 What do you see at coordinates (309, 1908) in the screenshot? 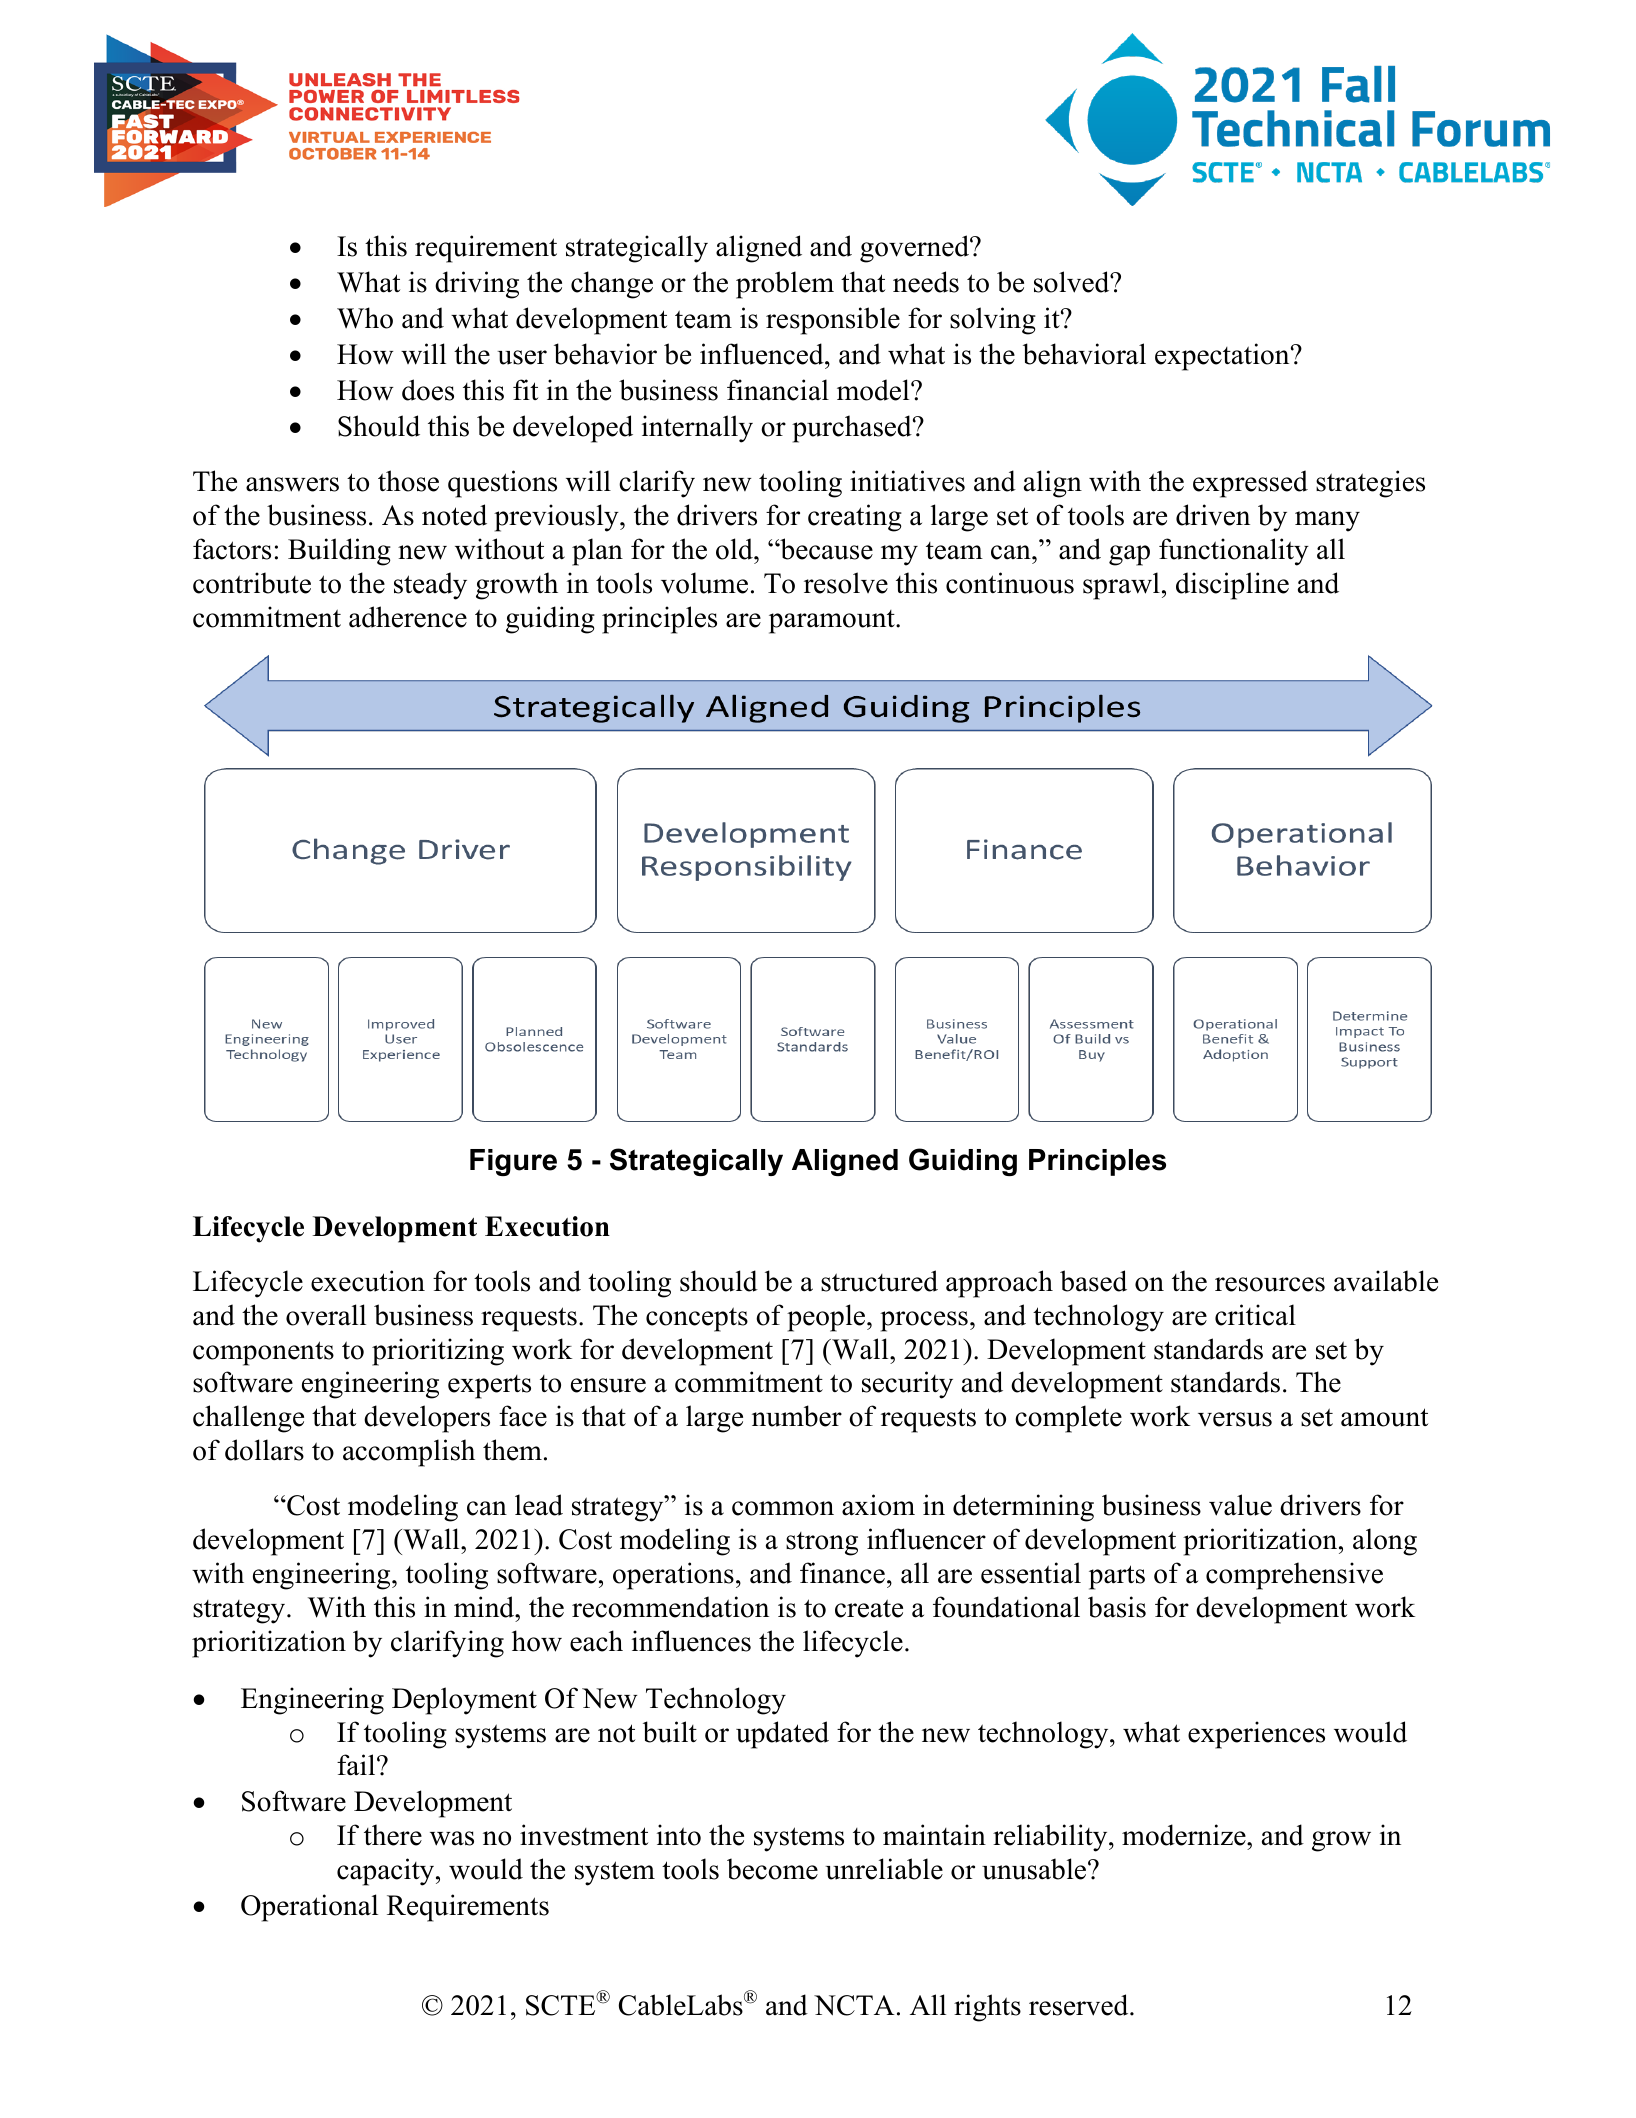
I see `Operational` at bounding box center [309, 1908].
